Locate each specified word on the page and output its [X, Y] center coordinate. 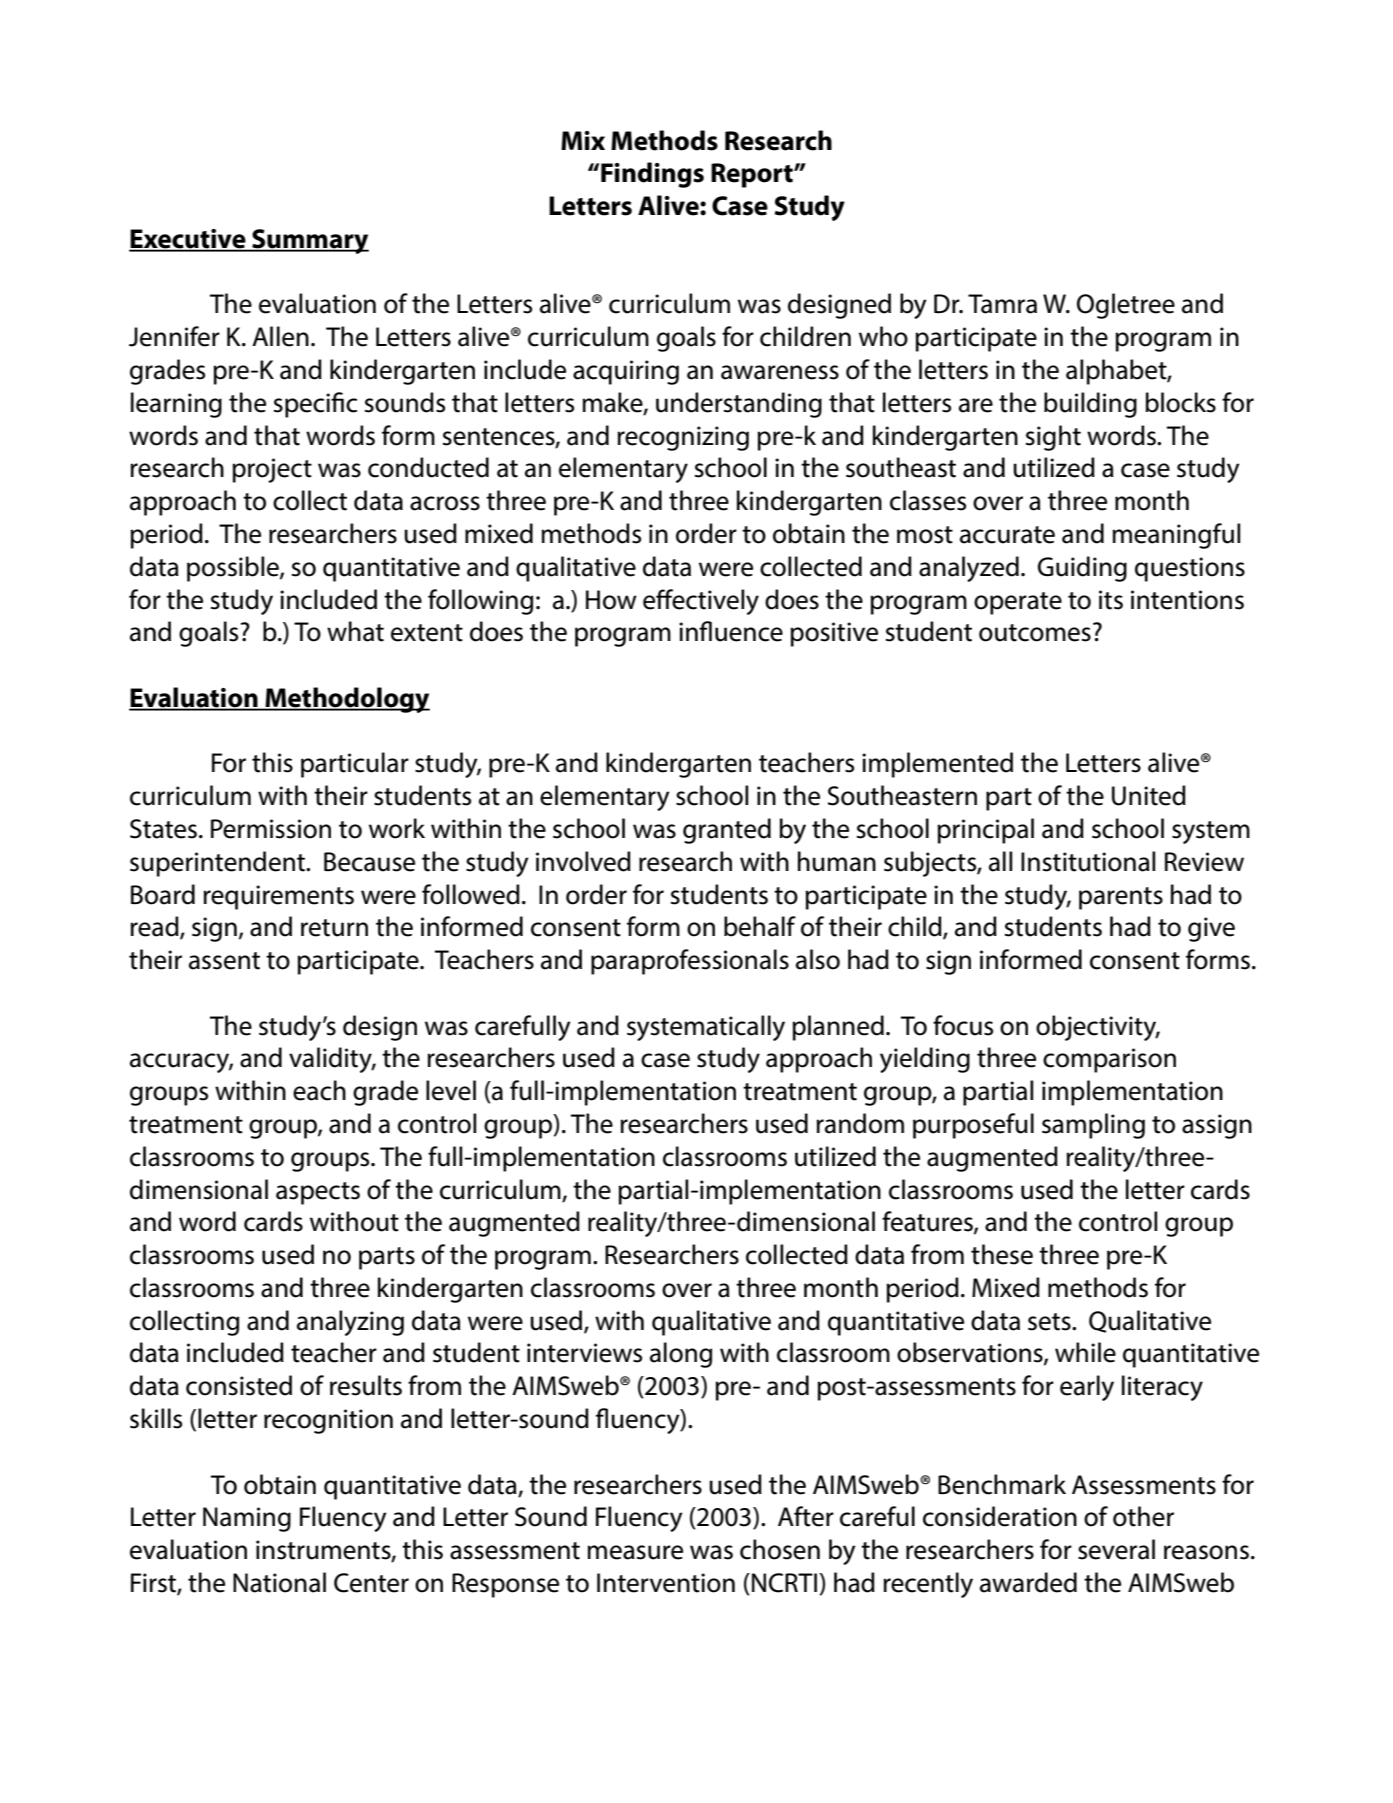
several [1116, 1549]
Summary [309, 241]
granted [727, 831]
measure [635, 1552]
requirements [278, 897]
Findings [652, 175]
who [883, 336]
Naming [247, 1519]
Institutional [1088, 861]
